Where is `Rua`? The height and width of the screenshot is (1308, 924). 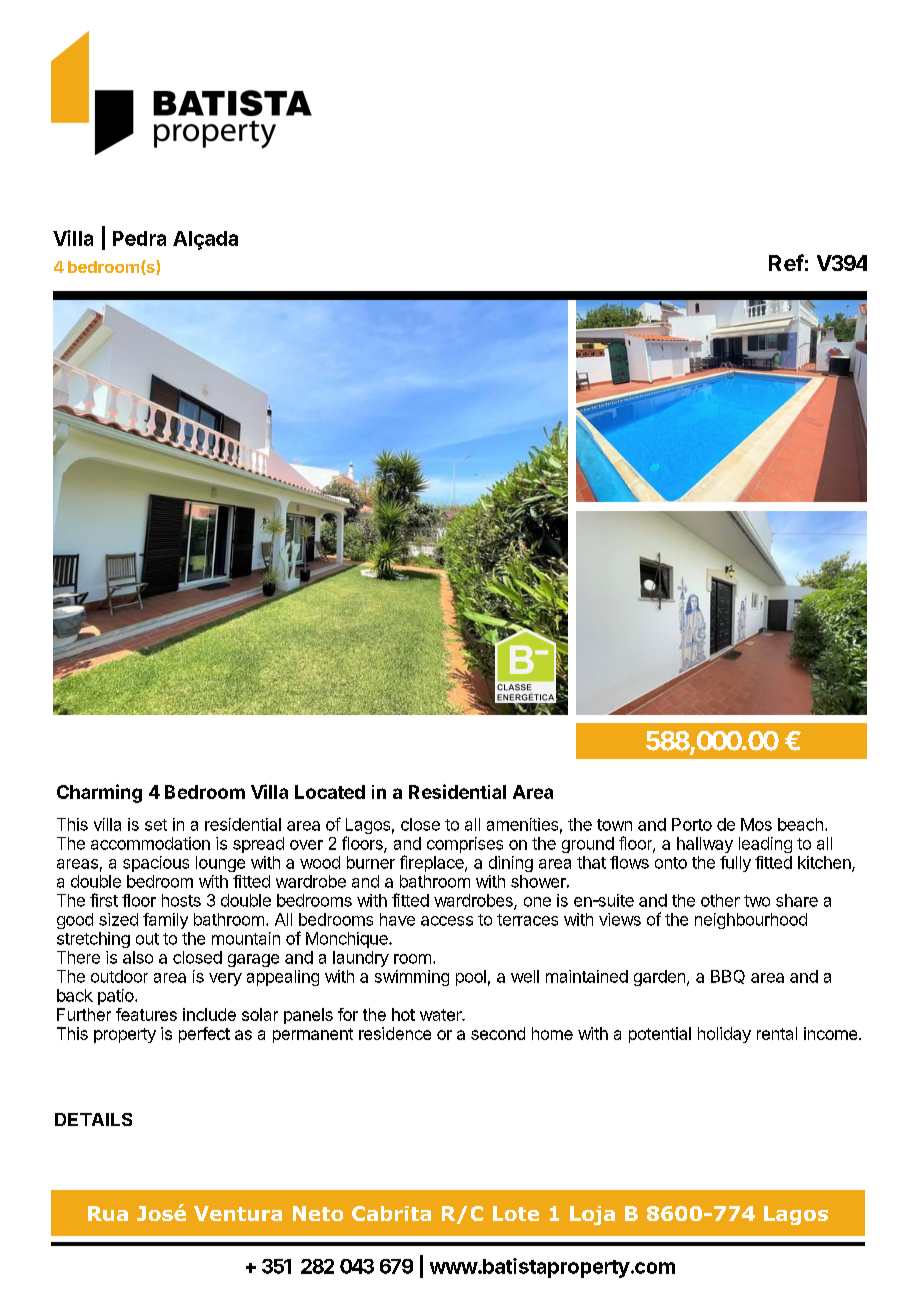
Rua is located at coordinates (108, 1213).
